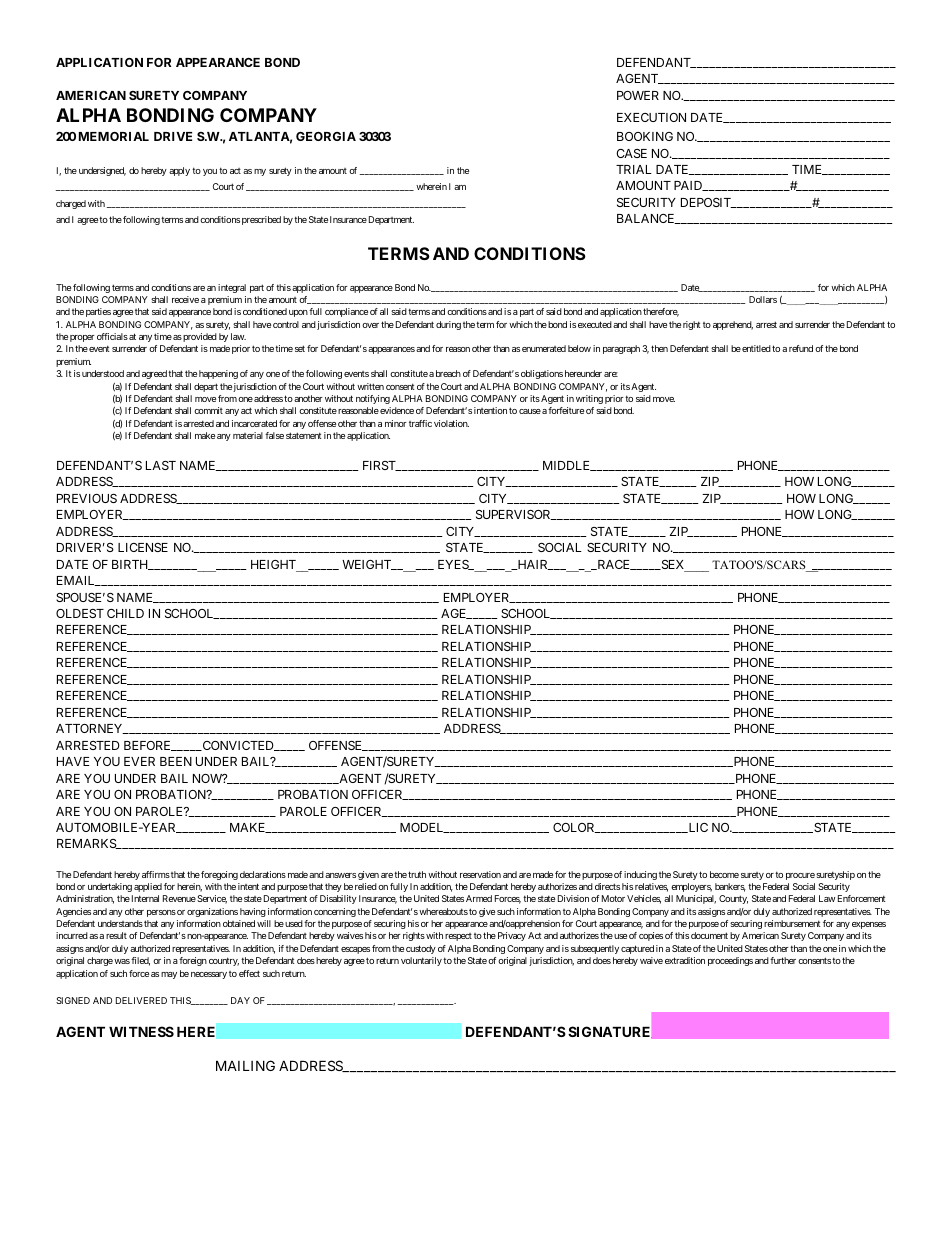 The height and width of the screenshot is (1233, 952). I want to click on LICENSE, so click(143, 547).
